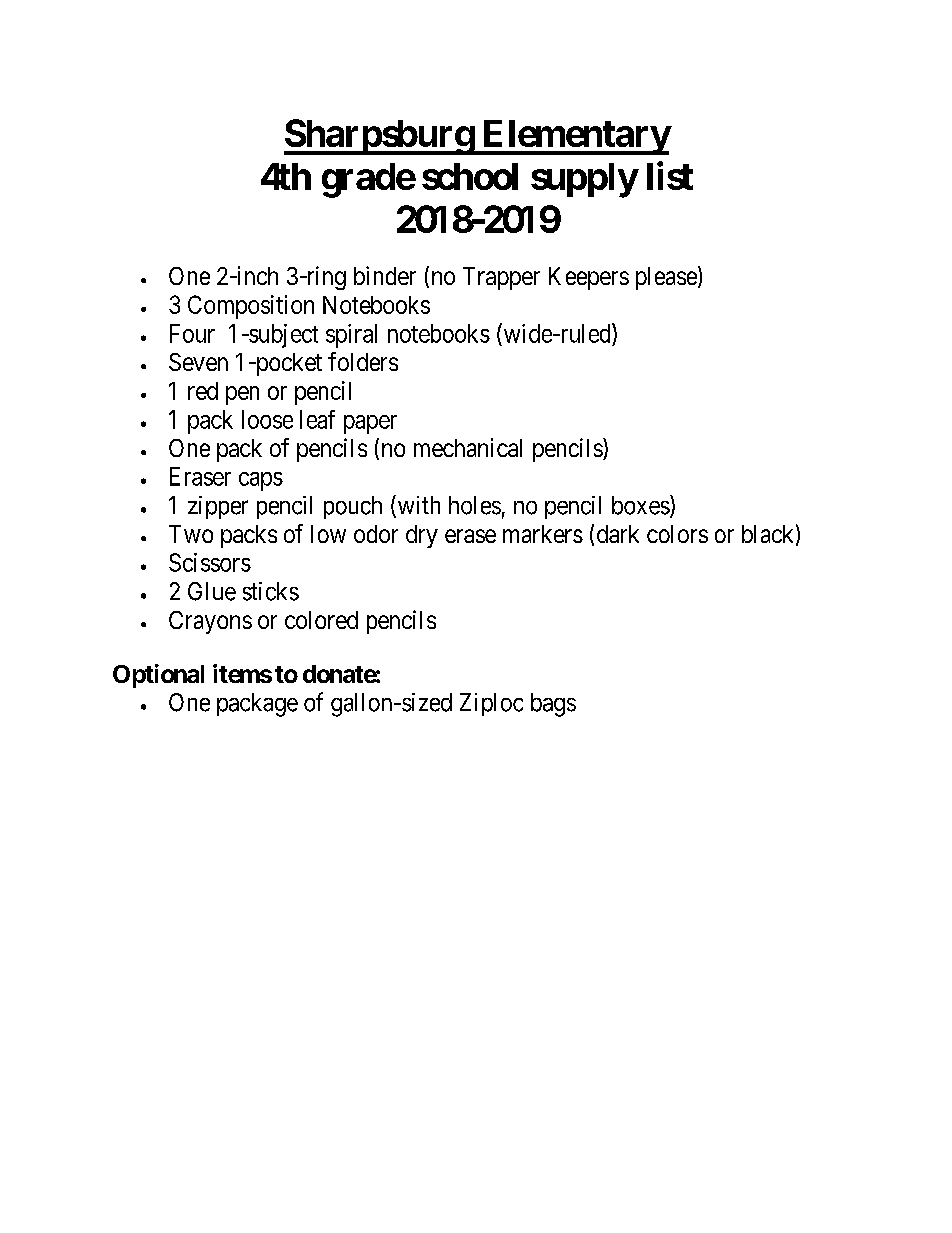  I want to click on Optional, so click(158, 676).
